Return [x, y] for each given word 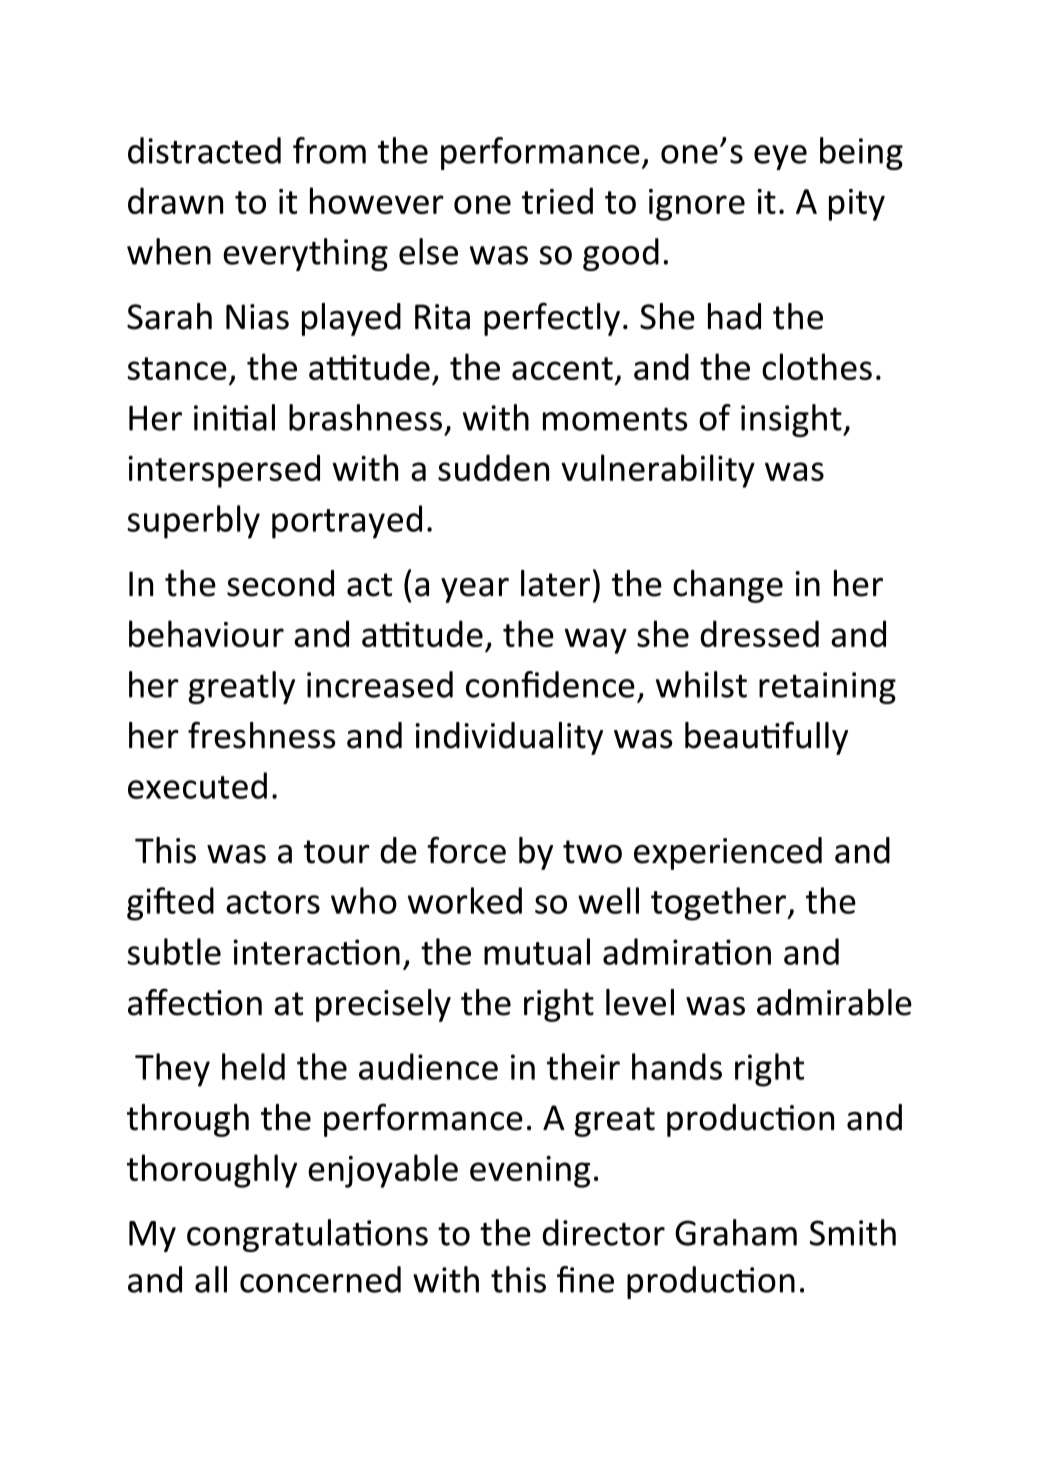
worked [465, 900]
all [211, 1279]
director [604, 1232]
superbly [194, 522]
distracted [204, 150]
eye [780, 157]
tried [557, 200]
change [728, 586]
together [719, 904]
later [555, 583]
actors [273, 902]
